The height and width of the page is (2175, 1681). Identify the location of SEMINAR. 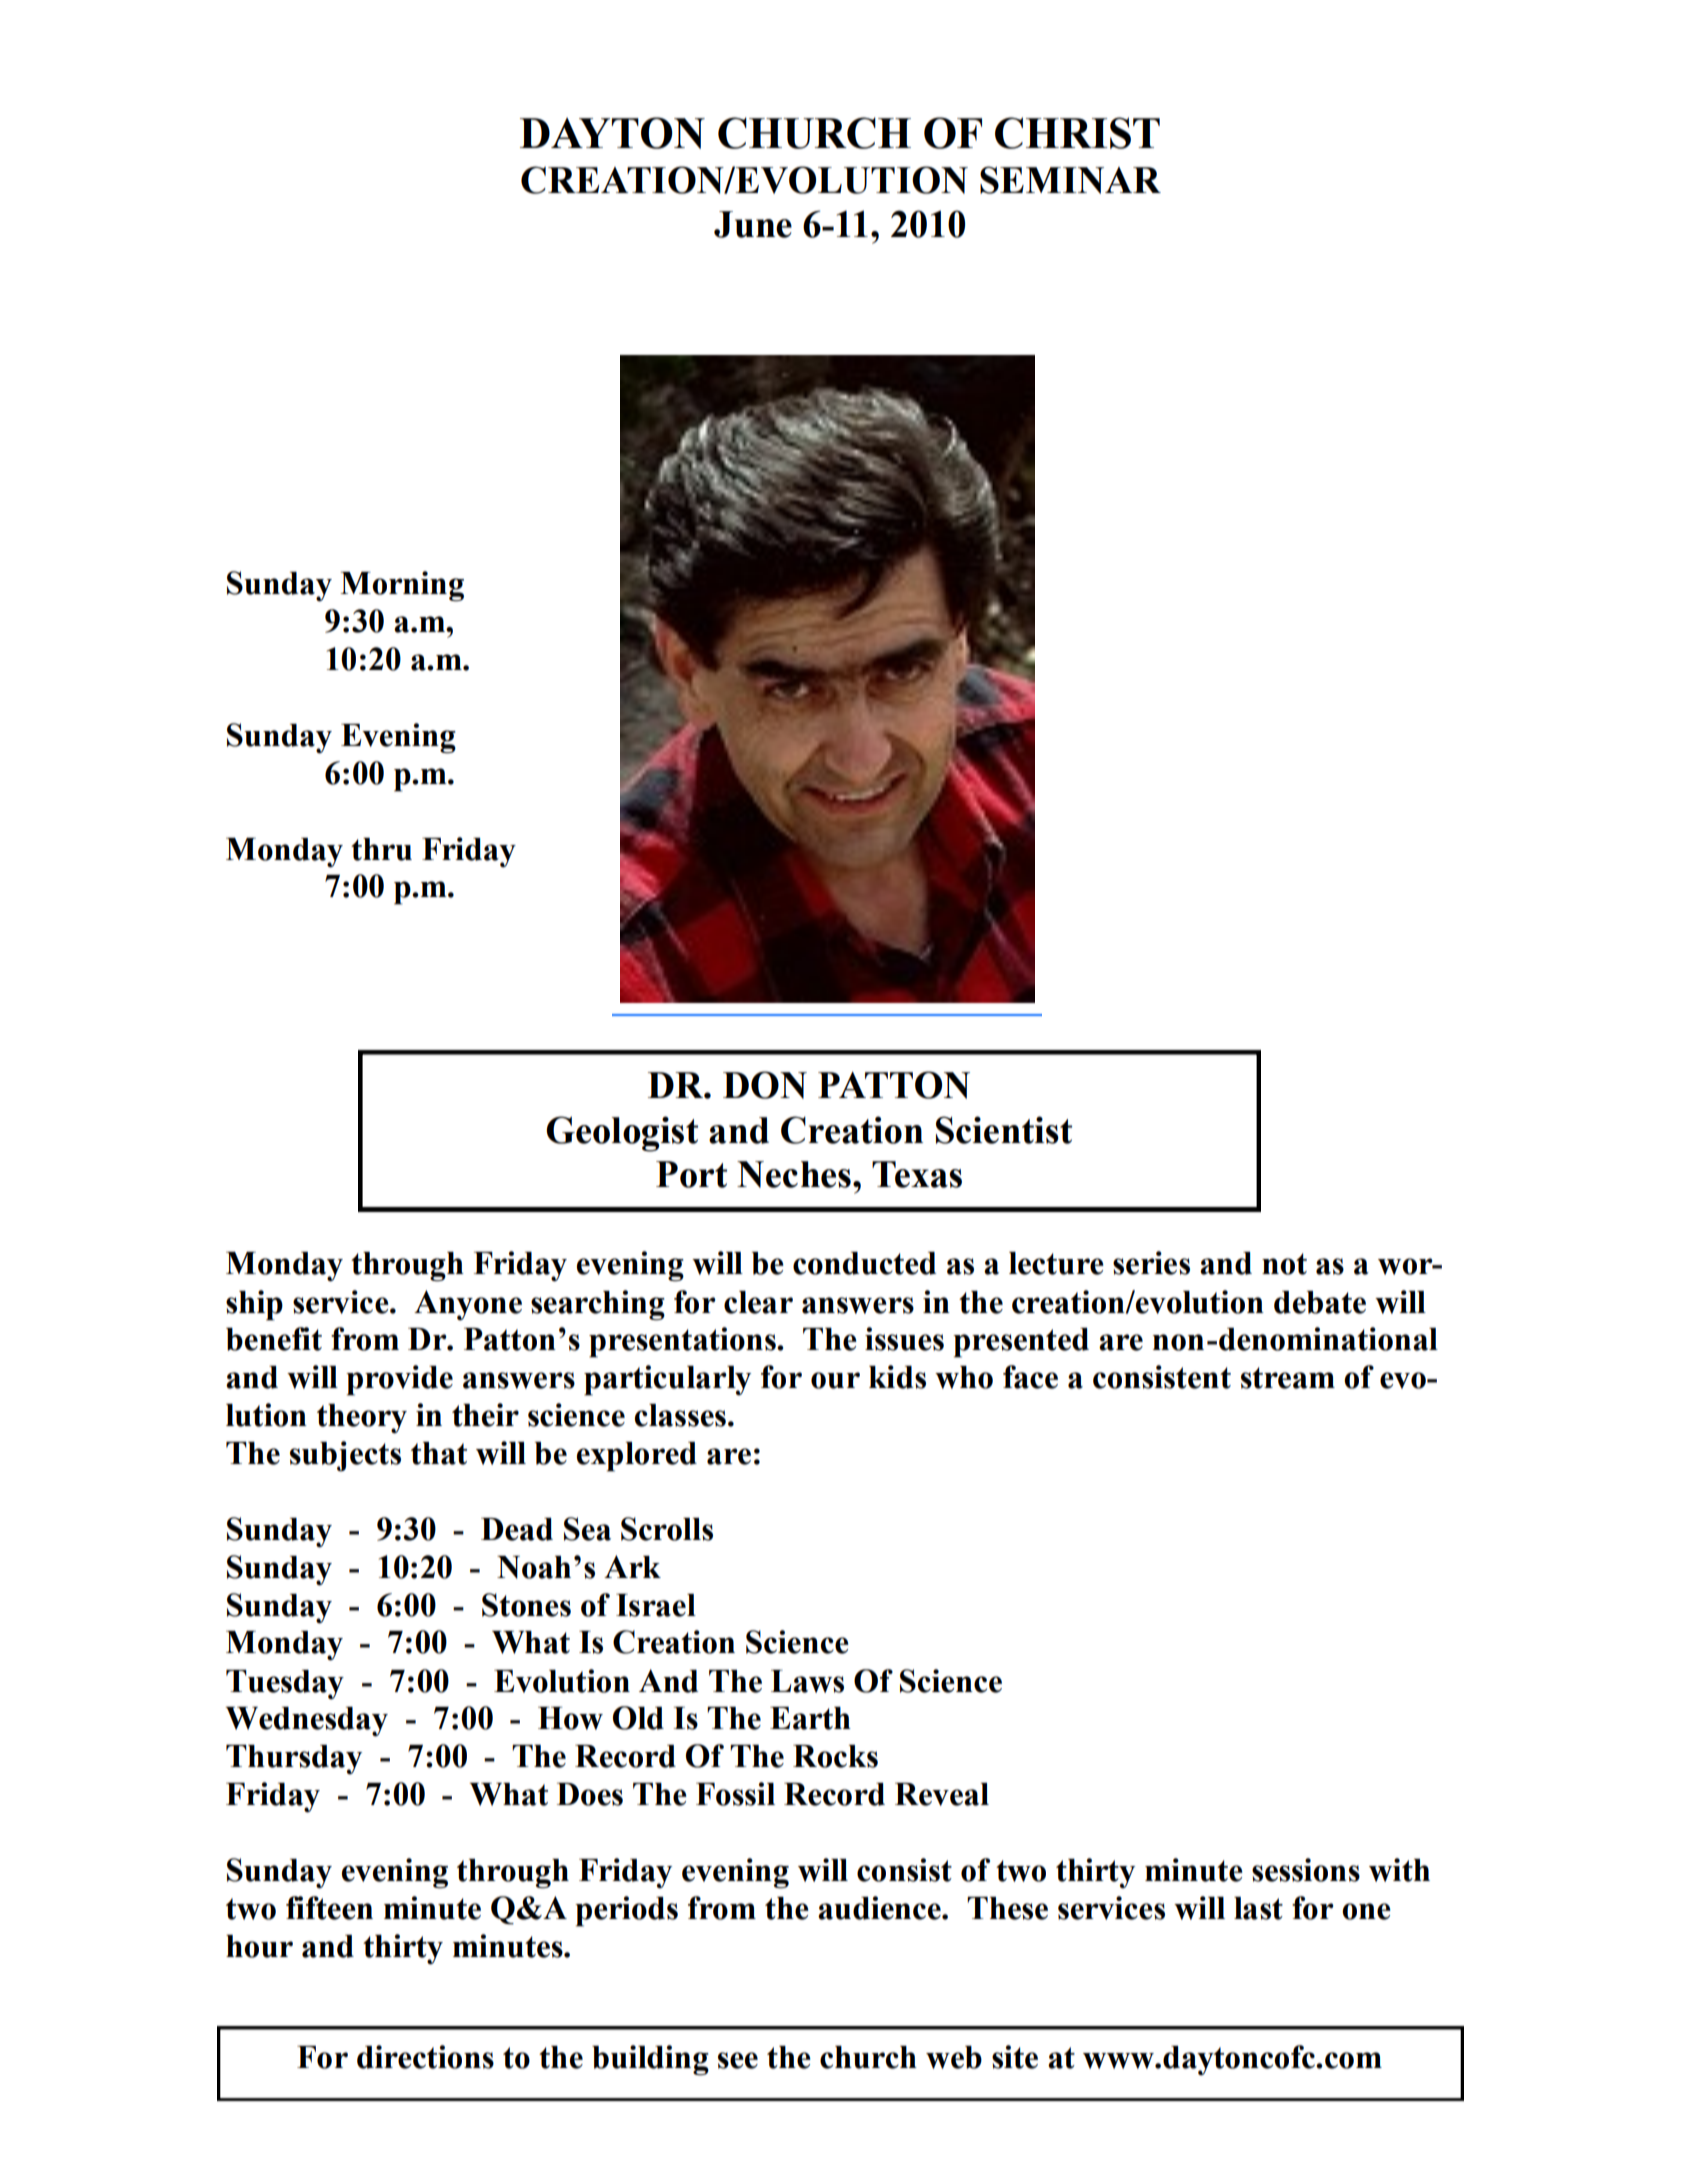
(1070, 180).
